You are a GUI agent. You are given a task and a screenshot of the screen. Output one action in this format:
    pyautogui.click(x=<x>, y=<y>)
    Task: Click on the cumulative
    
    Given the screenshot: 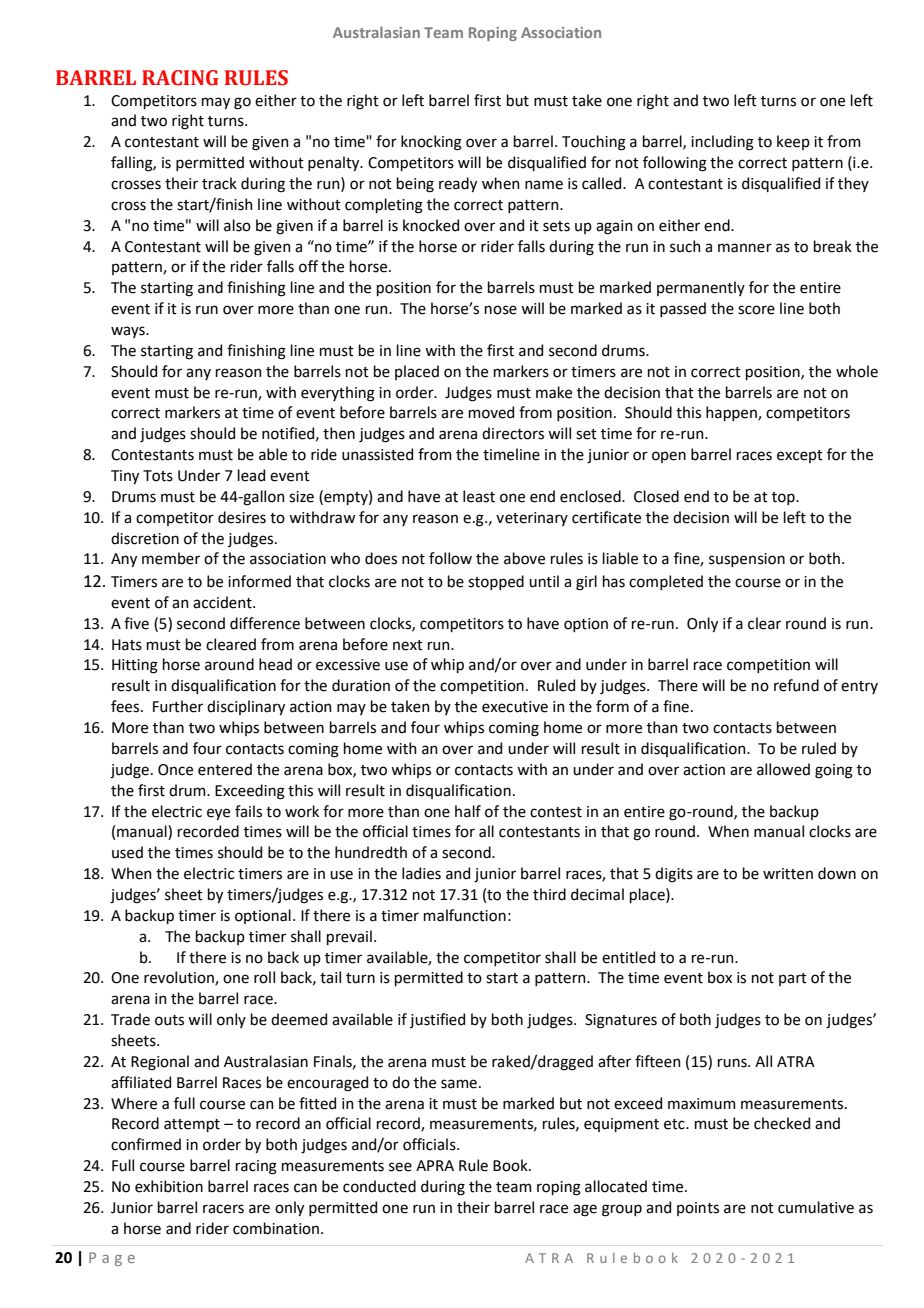 What is the action you would take?
    pyautogui.click(x=816, y=1207)
